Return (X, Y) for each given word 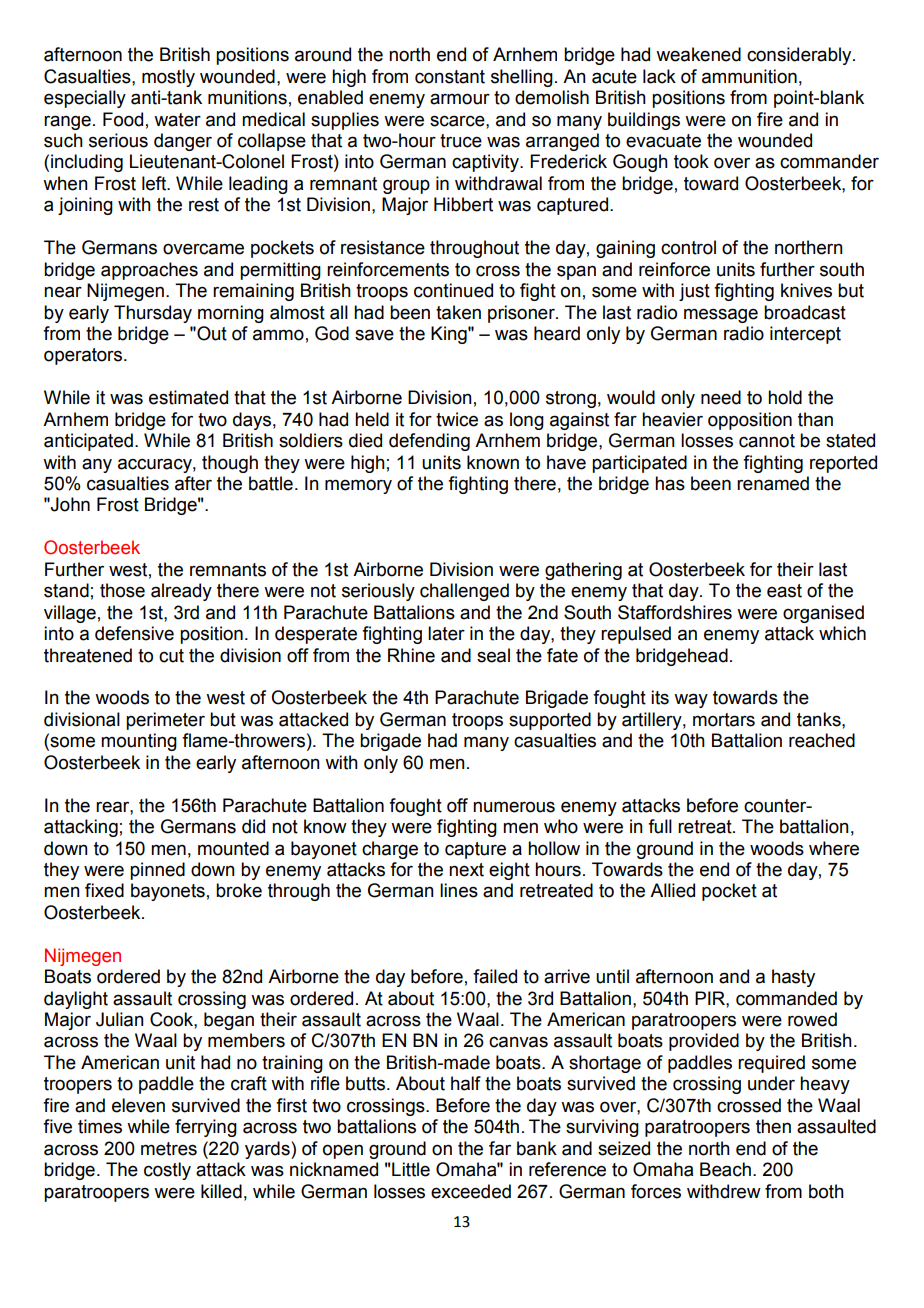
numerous (514, 807)
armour (460, 99)
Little (411, 1169)
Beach (725, 1169)
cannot (767, 441)
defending (429, 442)
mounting (139, 742)
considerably (800, 56)
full (660, 826)
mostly (168, 78)
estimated (188, 397)
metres (169, 1149)
